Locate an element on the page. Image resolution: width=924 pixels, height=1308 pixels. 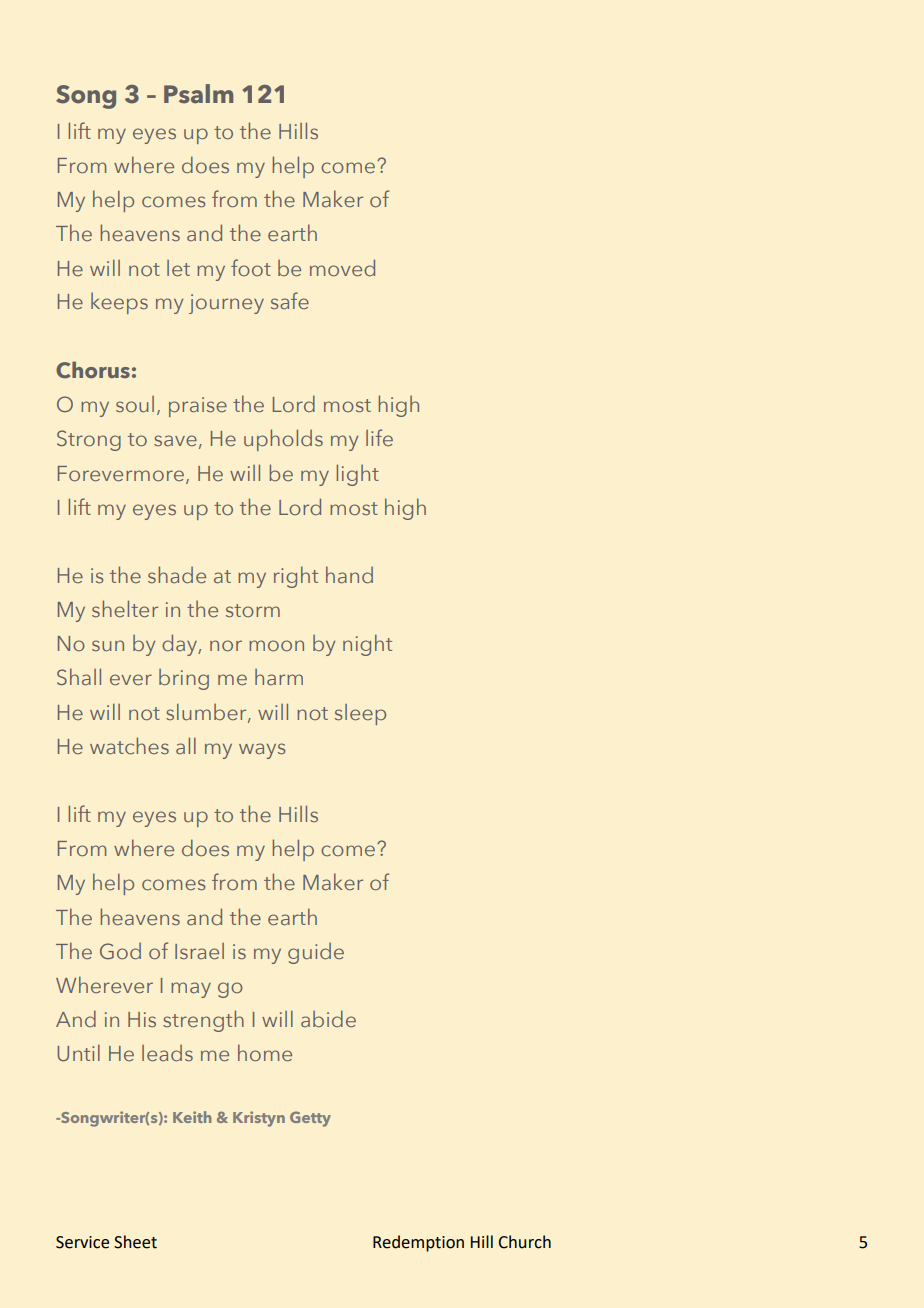
moved is located at coordinates (342, 267).
